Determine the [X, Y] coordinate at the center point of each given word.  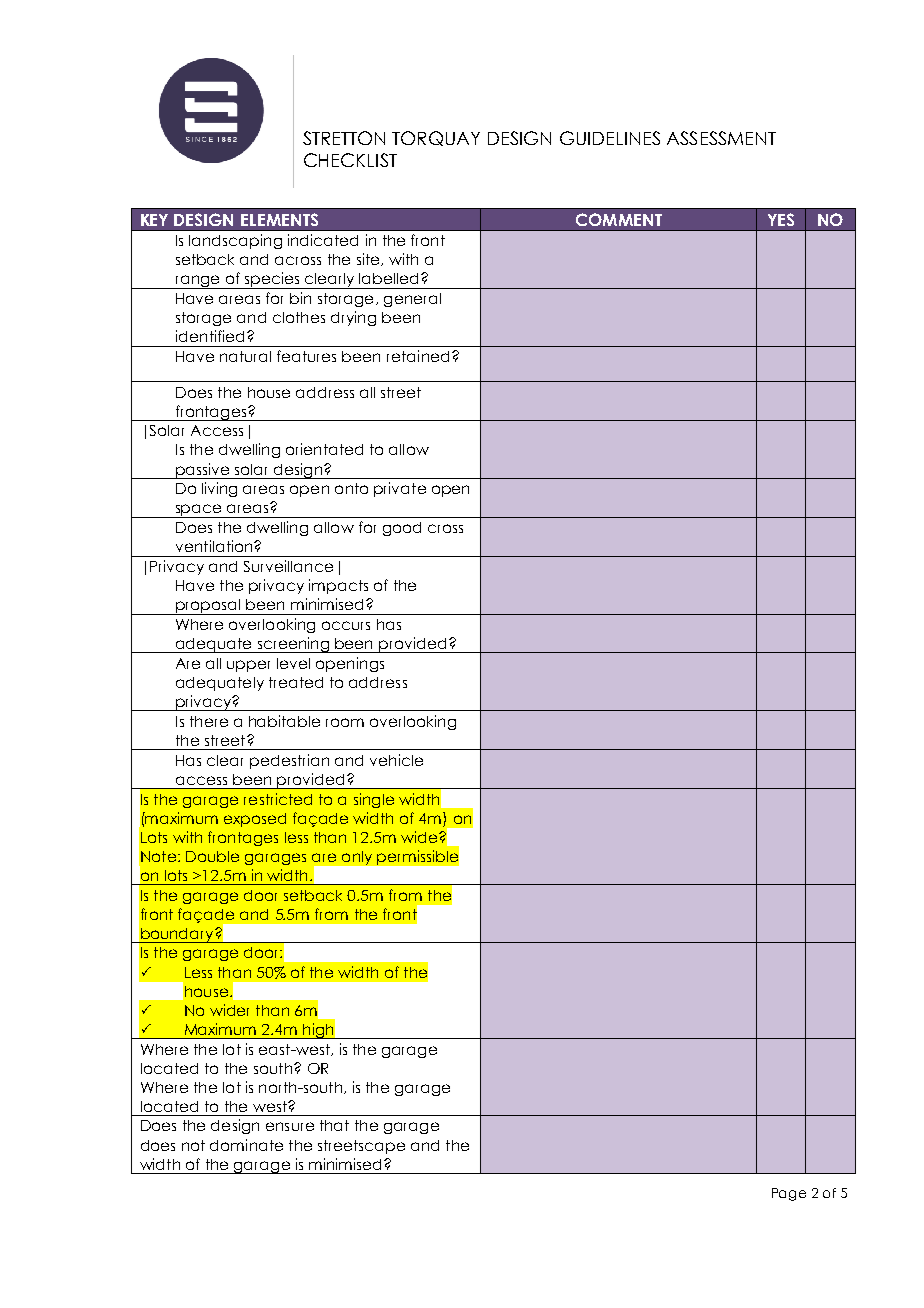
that [334, 1125]
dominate [246, 1145]
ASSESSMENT [721, 138]
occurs [346, 625]
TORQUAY [436, 138]
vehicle [396, 760]
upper [248, 666]
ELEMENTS [279, 219]
